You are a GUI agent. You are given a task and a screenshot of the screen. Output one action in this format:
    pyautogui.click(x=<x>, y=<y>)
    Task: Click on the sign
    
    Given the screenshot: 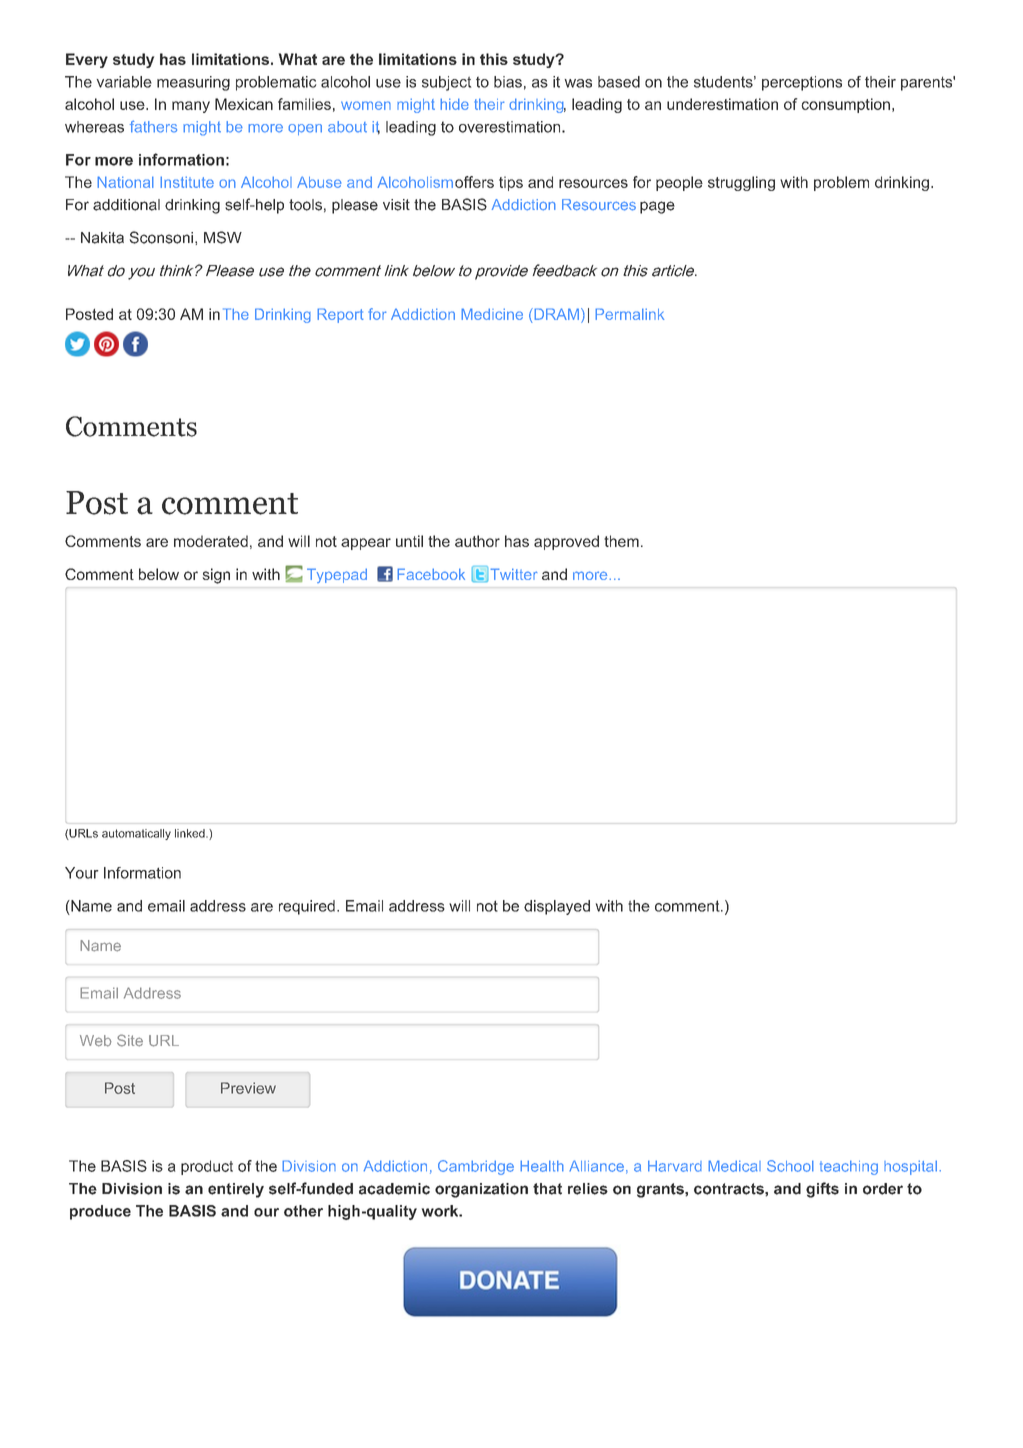 What is the action you would take?
    pyautogui.click(x=216, y=576)
